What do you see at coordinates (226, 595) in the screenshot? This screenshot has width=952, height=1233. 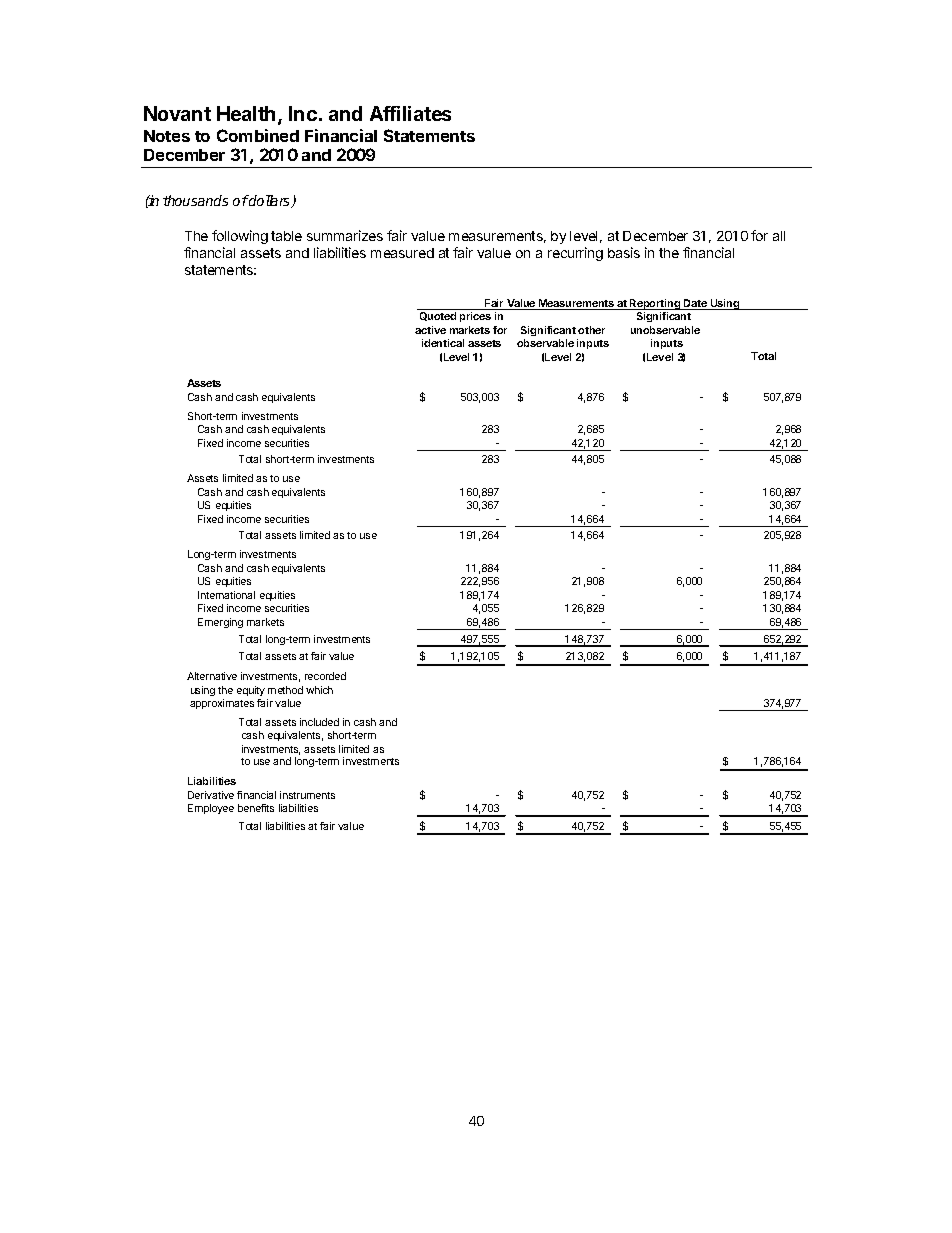 I see `International` at bounding box center [226, 595].
